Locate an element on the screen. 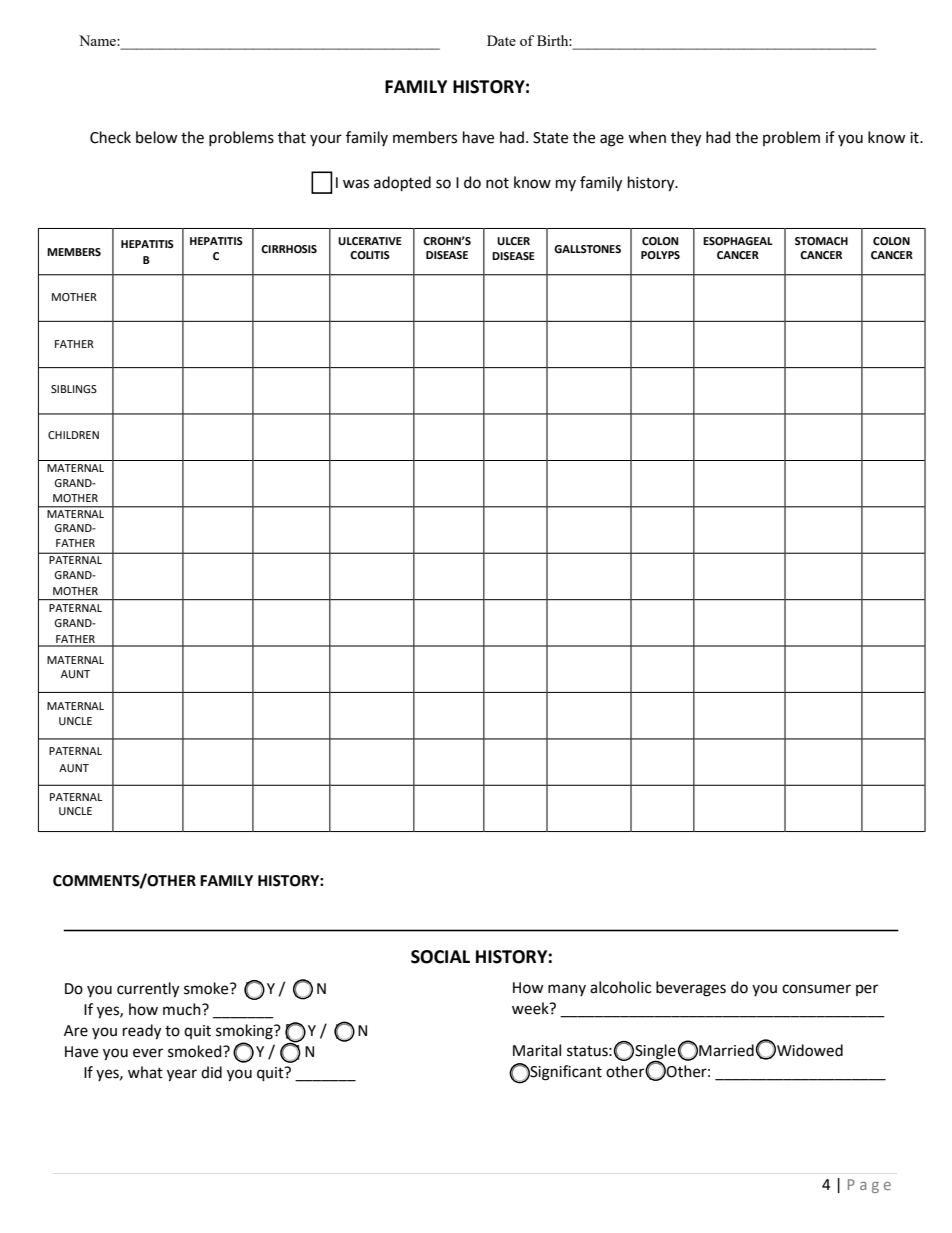 Image resolution: width=952 pixels, height=1233 pixels. CHILDREN is located at coordinates (73, 435).
